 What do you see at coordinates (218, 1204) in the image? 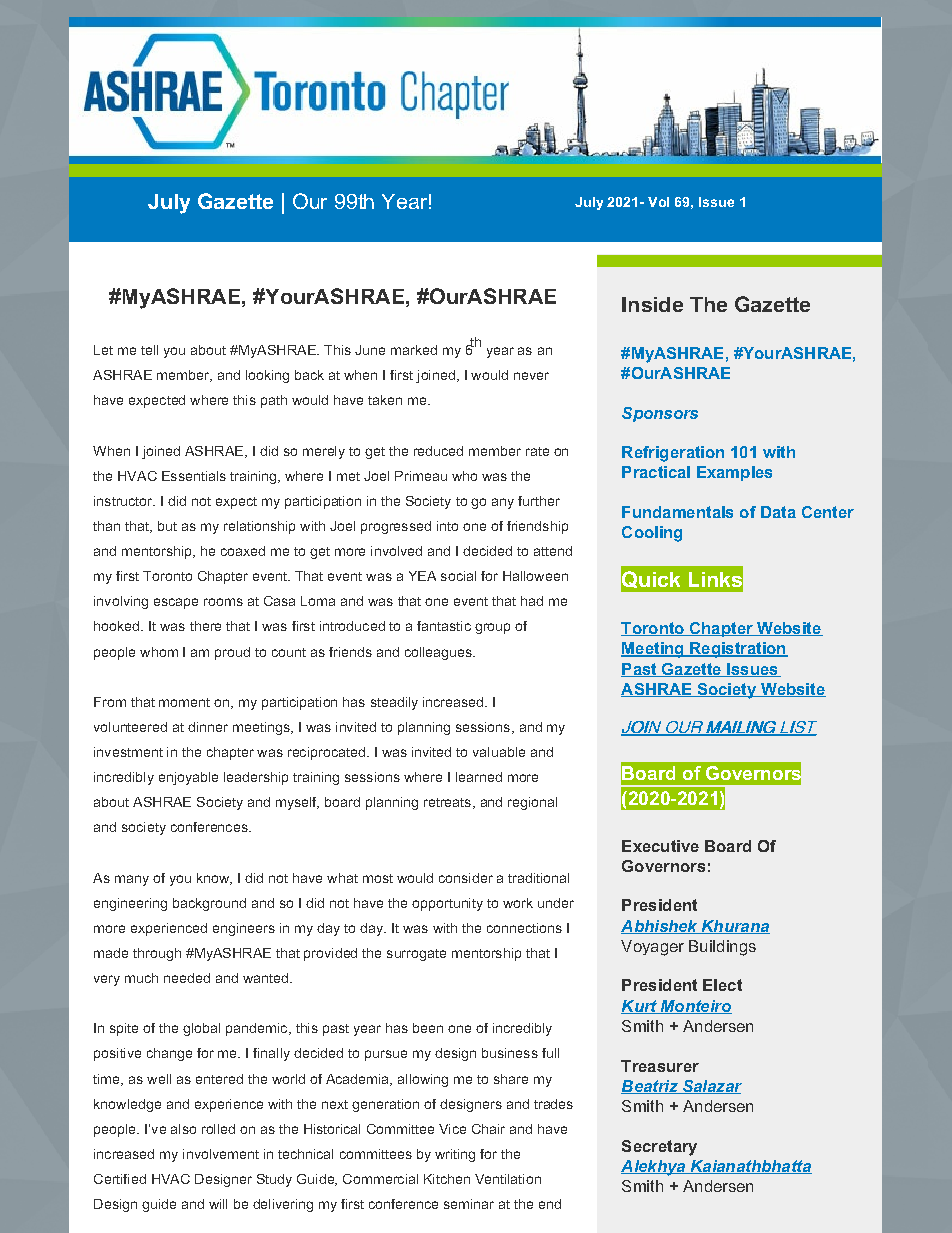
I see `will` at bounding box center [218, 1204].
